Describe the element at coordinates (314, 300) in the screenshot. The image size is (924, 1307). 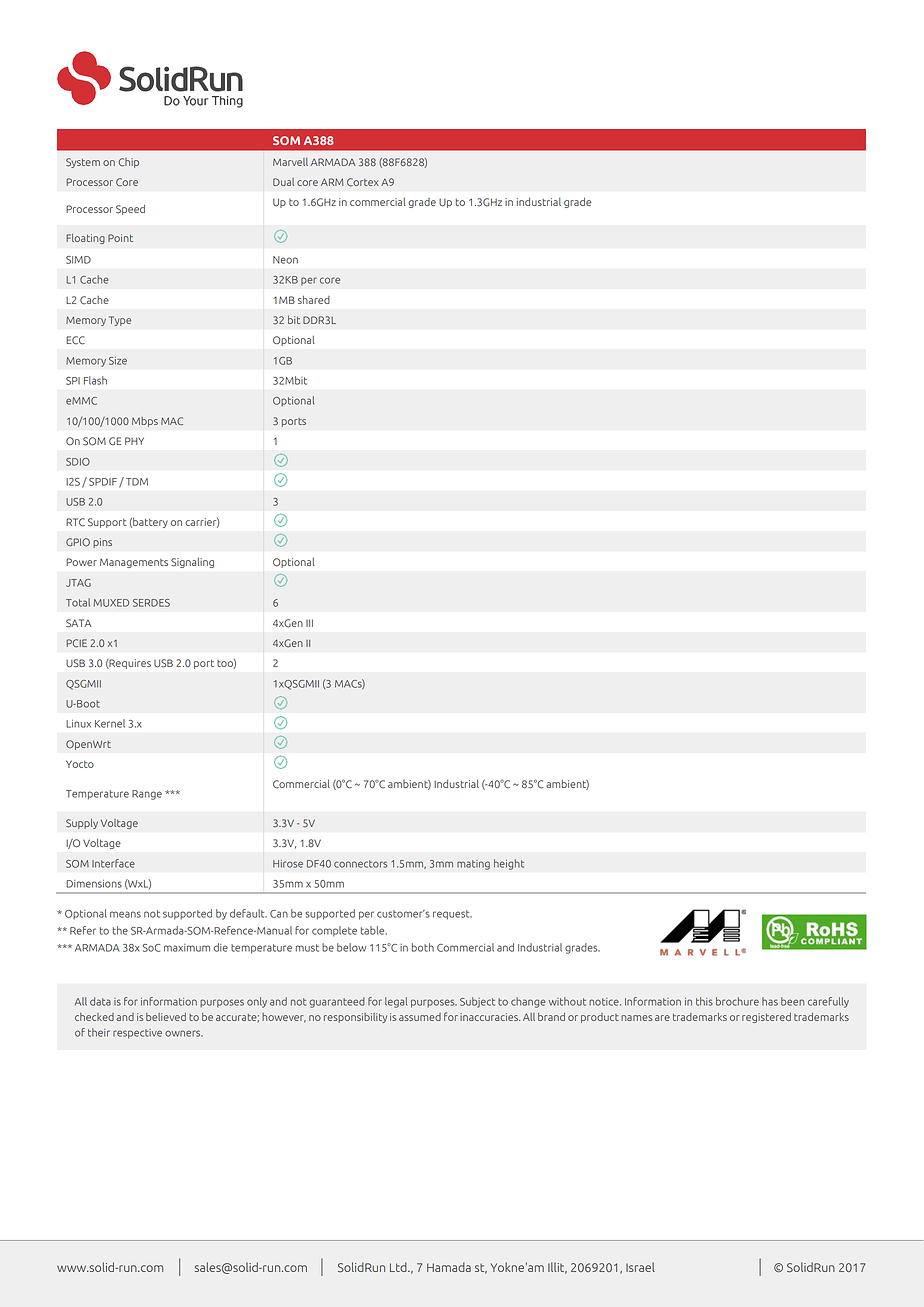
I see `shared` at that location.
